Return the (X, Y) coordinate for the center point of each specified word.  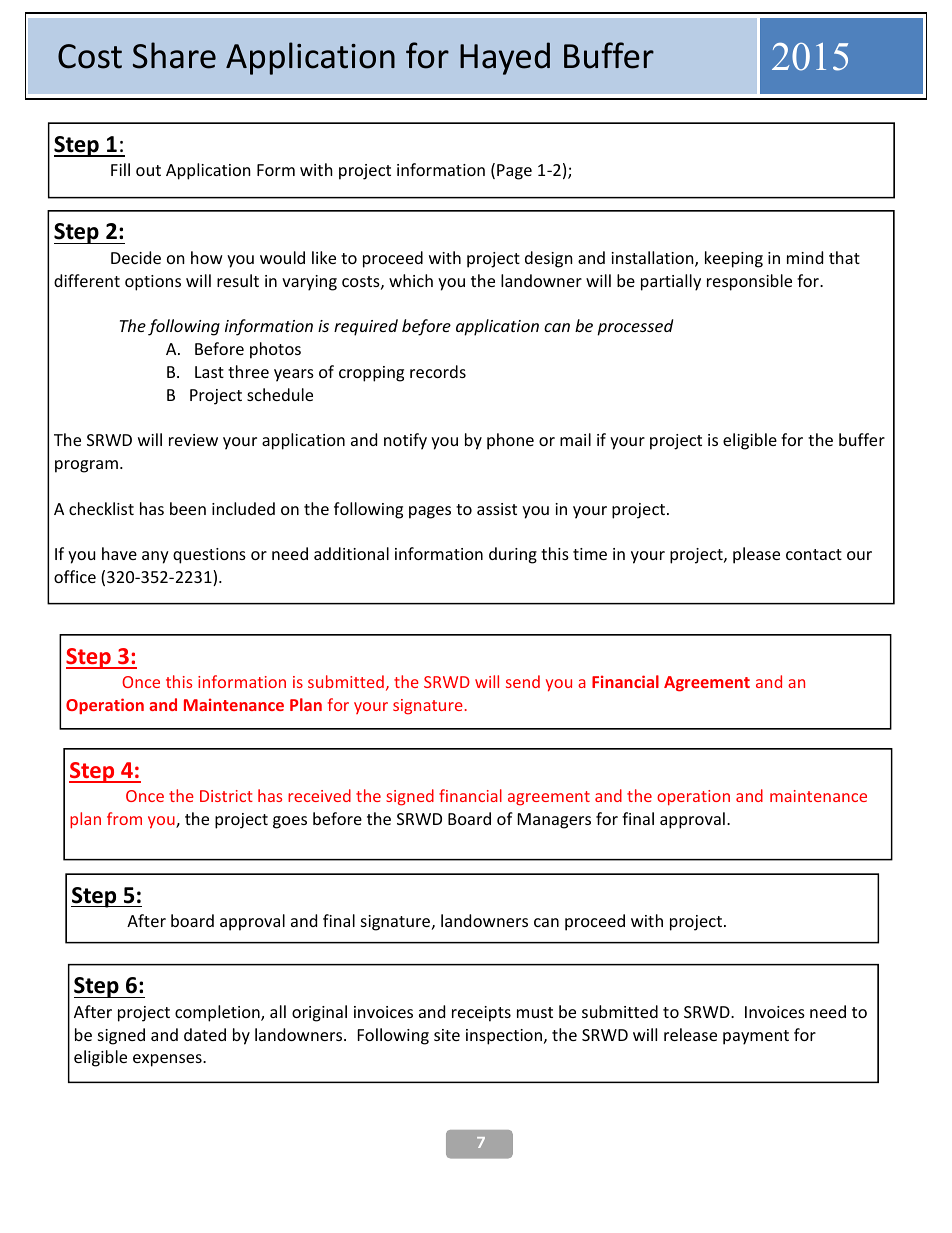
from (124, 818)
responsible (749, 282)
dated (205, 1034)
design (549, 259)
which (411, 280)
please (756, 555)
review (193, 440)
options (153, 283)
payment (756, 1037)
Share (174, 55)
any (155, 557)
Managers (554, 821)
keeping (734, 259)
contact (814, 554)
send (523, 681)
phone (510, 441)
